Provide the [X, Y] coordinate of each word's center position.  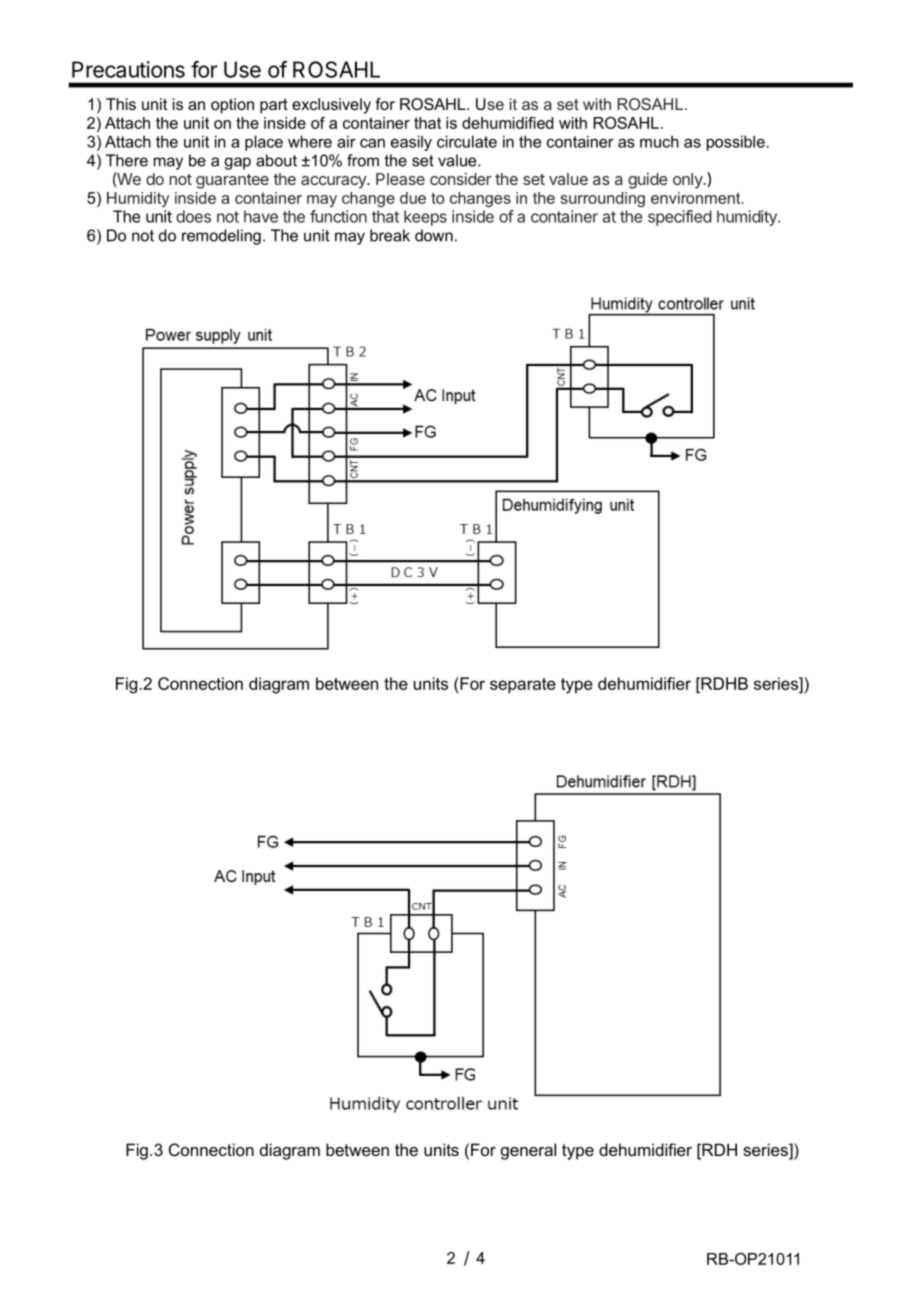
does [193, 216]
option [232, 106]
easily [411, 143]
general [528, 1151]
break [390, 235]
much [659, 141]
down [434, 235]
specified [680, 218]
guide [648, 181]
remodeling [221, 237]
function [338, 216]
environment [697, 198]
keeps [425, 218]
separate [523, 685]
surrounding [602, 199]
